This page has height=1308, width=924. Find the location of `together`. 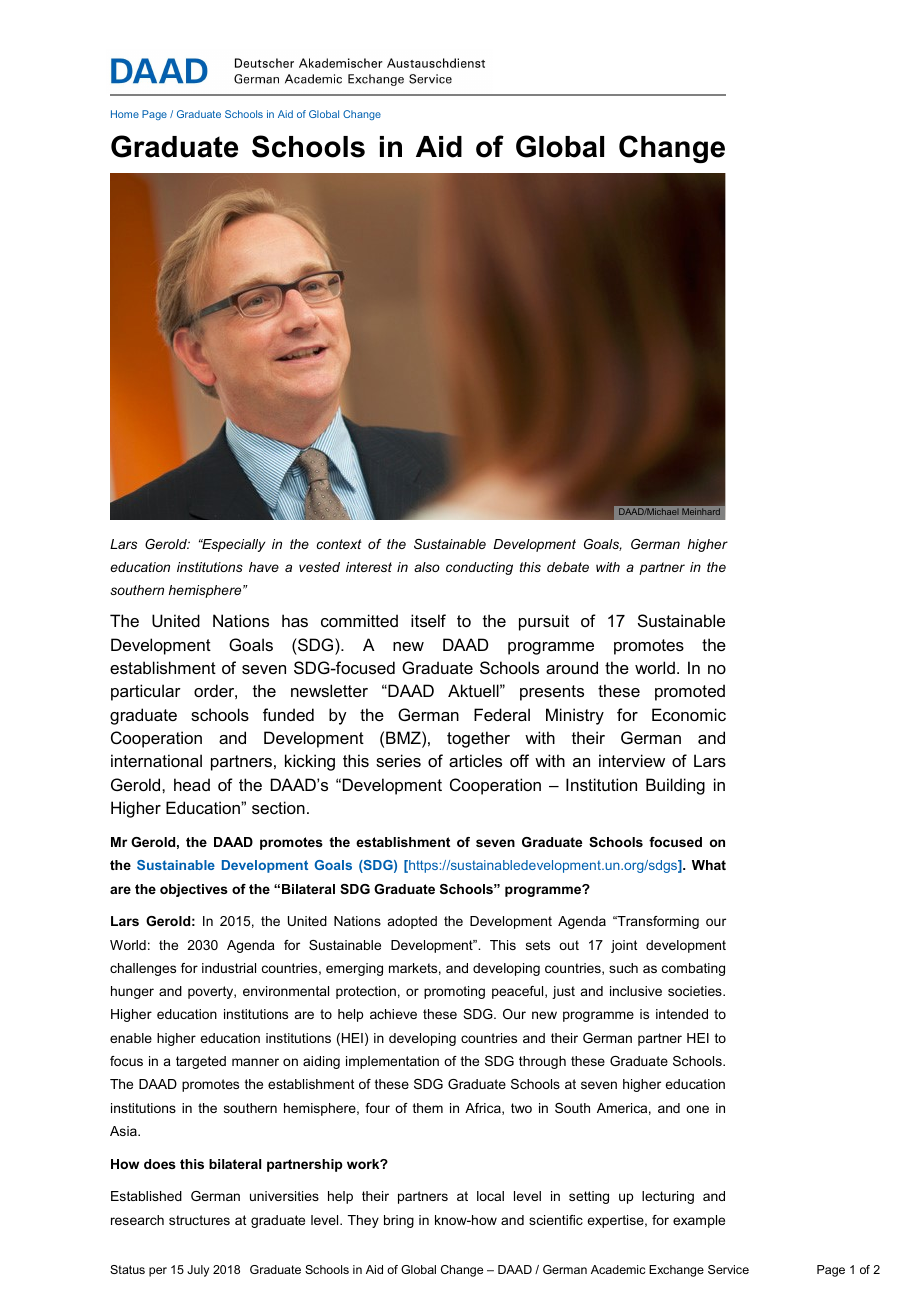

together is located at coordinates (478, 739).
